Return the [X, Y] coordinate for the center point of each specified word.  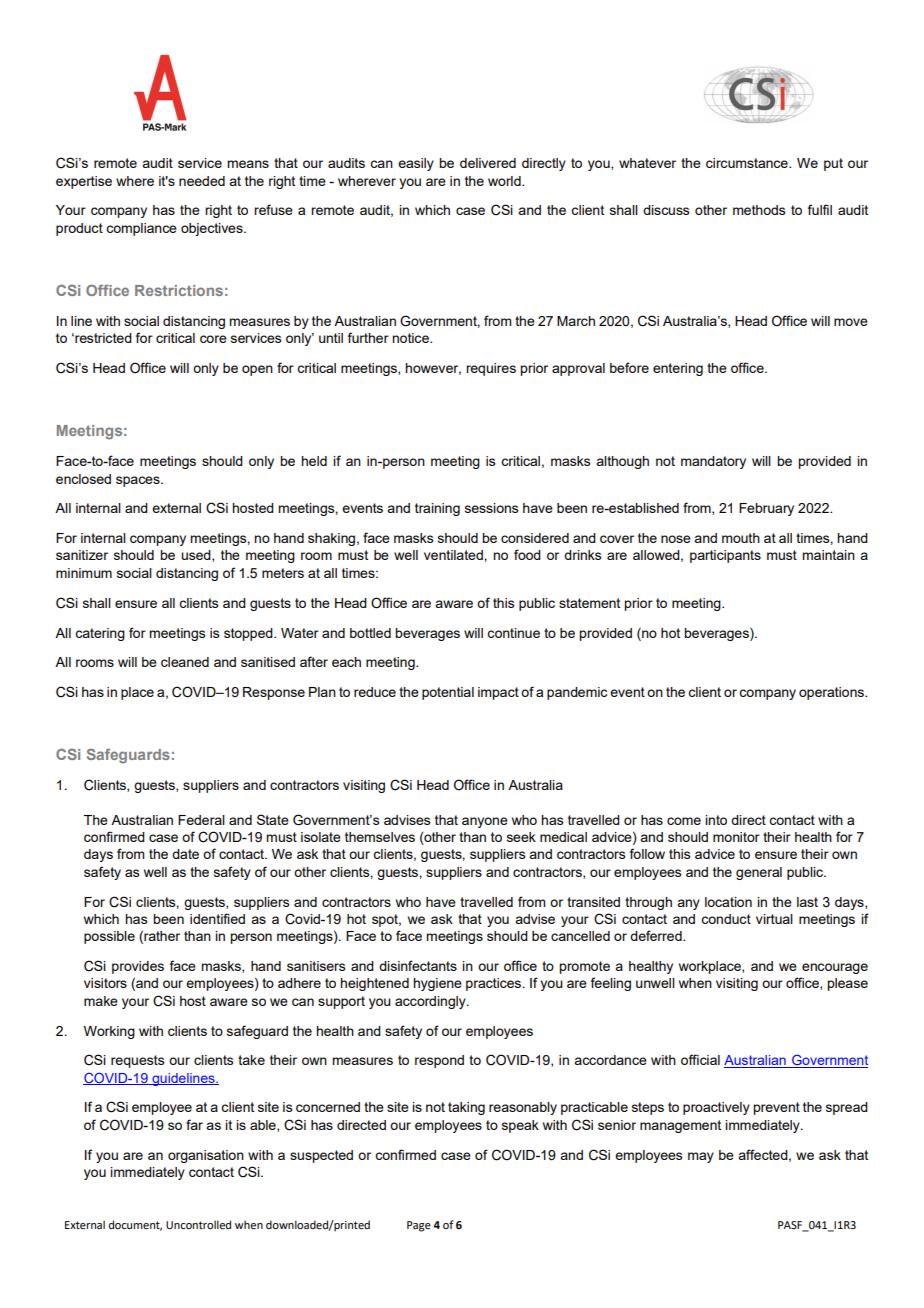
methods [759, 210]
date [185, 854]
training [437, 509]
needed [202, 181]
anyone [485, 822]
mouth [741, 538]
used [197, 556]
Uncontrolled [198, 1224]
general [759, 873]
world [505, 181]
